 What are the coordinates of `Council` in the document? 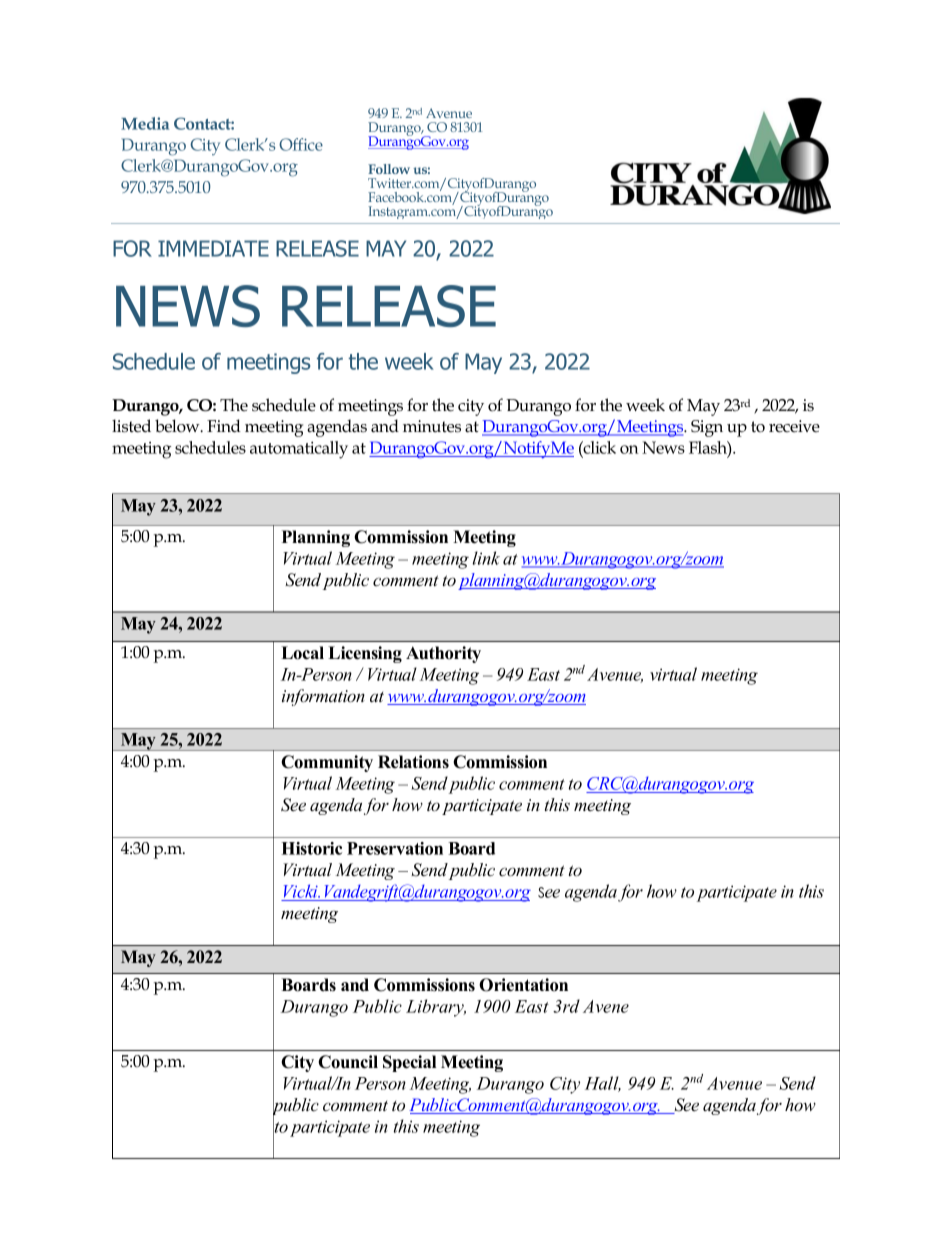 It's located at (348, 1062).
